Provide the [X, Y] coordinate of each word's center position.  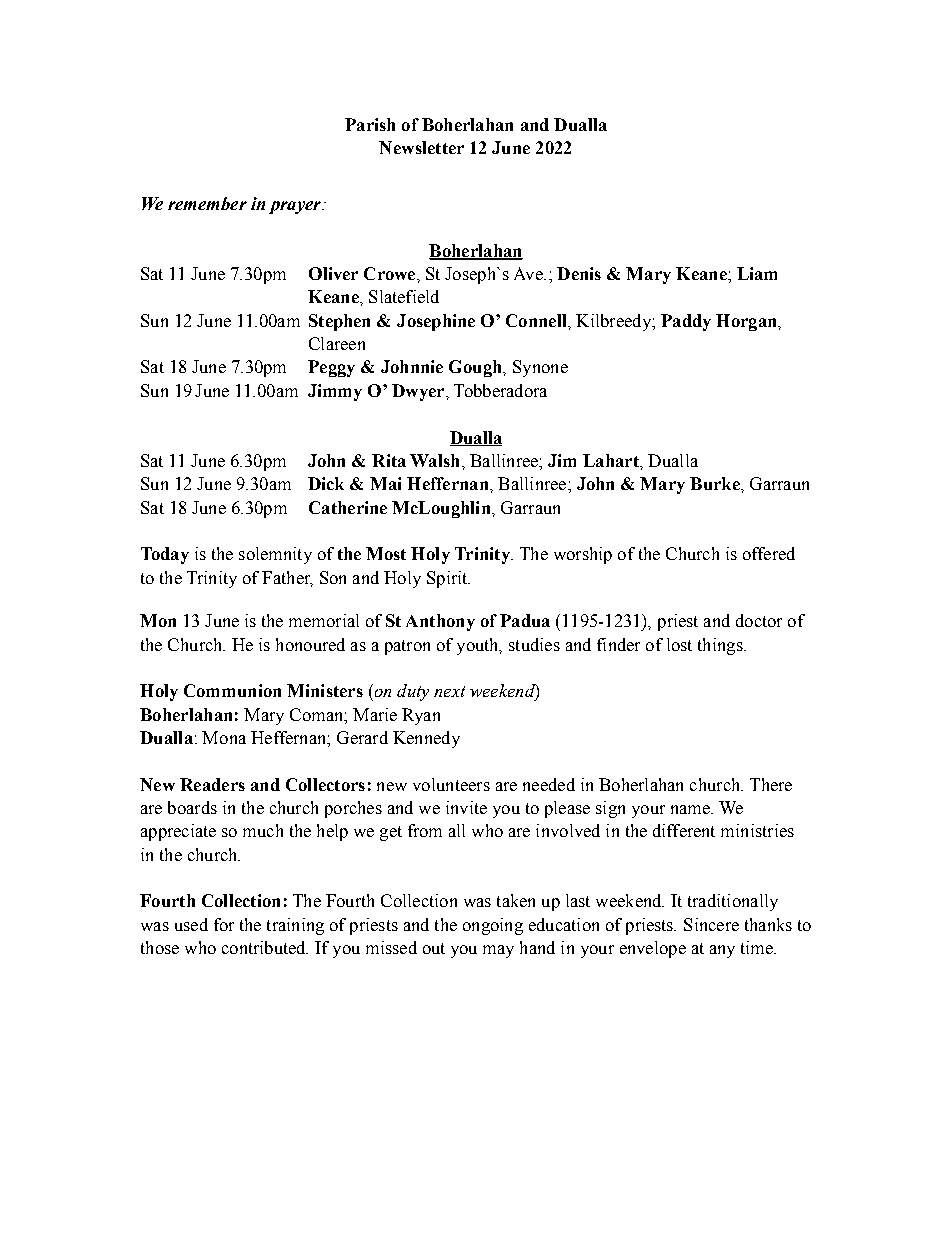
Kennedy [426, 739]
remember [207, 203]
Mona [224, 737]
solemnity [275, 555]
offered [769, 553]
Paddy [686, 322]
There [771, 784]
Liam [757, 273]
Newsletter [421, 147]
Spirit [448, 579]
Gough [476, 368]
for [224, 924]
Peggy [331, 368]
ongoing [493, 926]
